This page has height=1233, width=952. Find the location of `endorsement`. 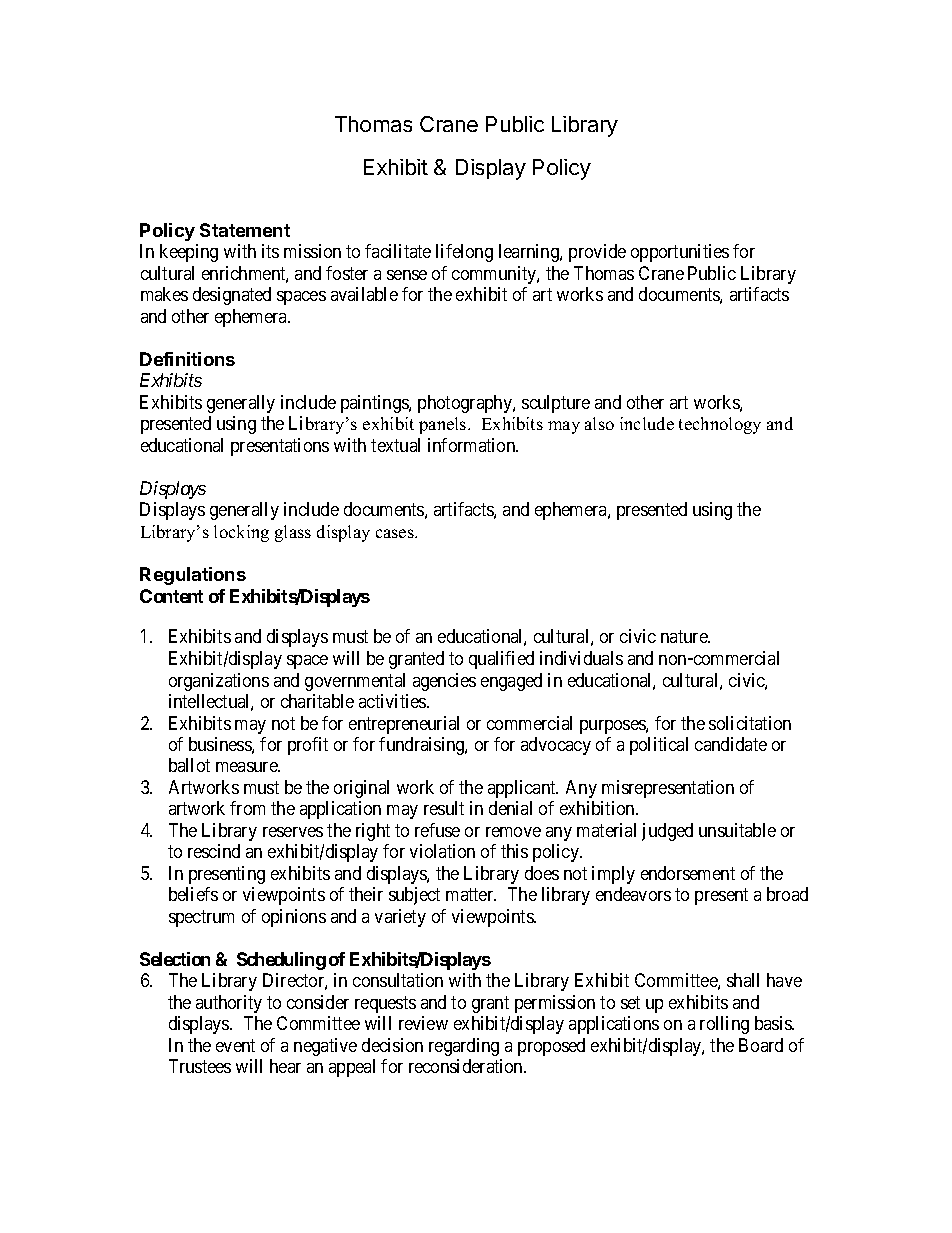

endorsement is located at coordinates (688, 873).
